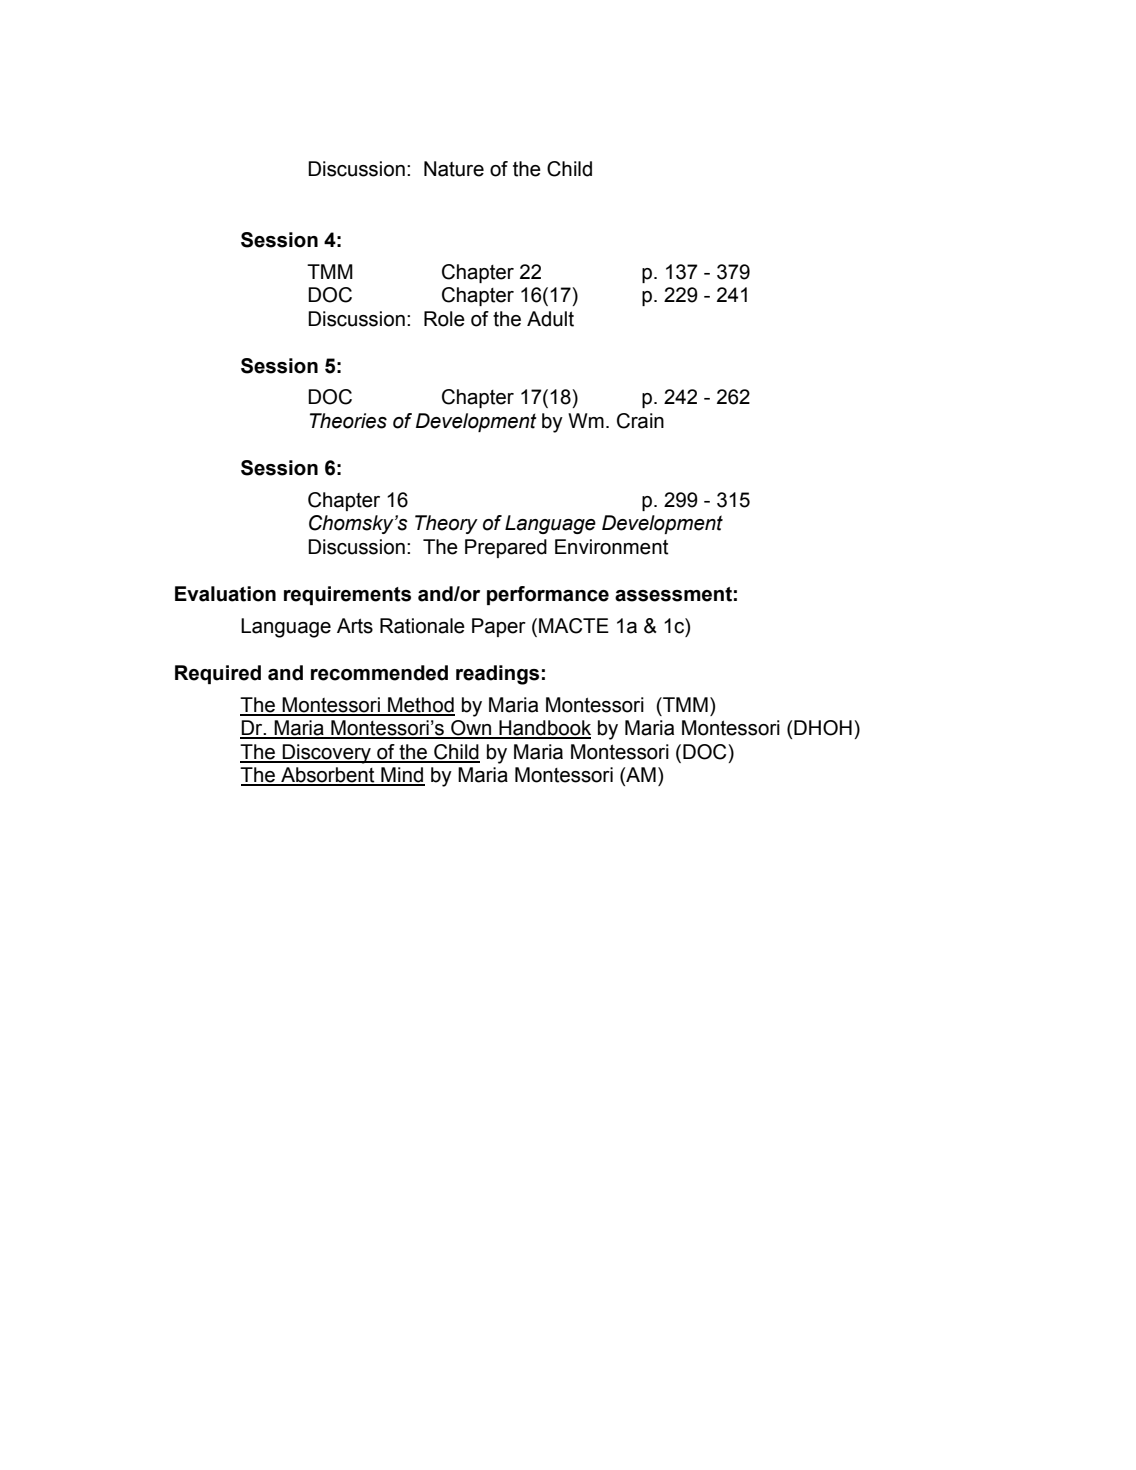 This screenshot has width=1136, height=1470. What do you see at coordinates (454, 169) in the screenshot?
I see `Nature` at bounding box center [454, 169].
